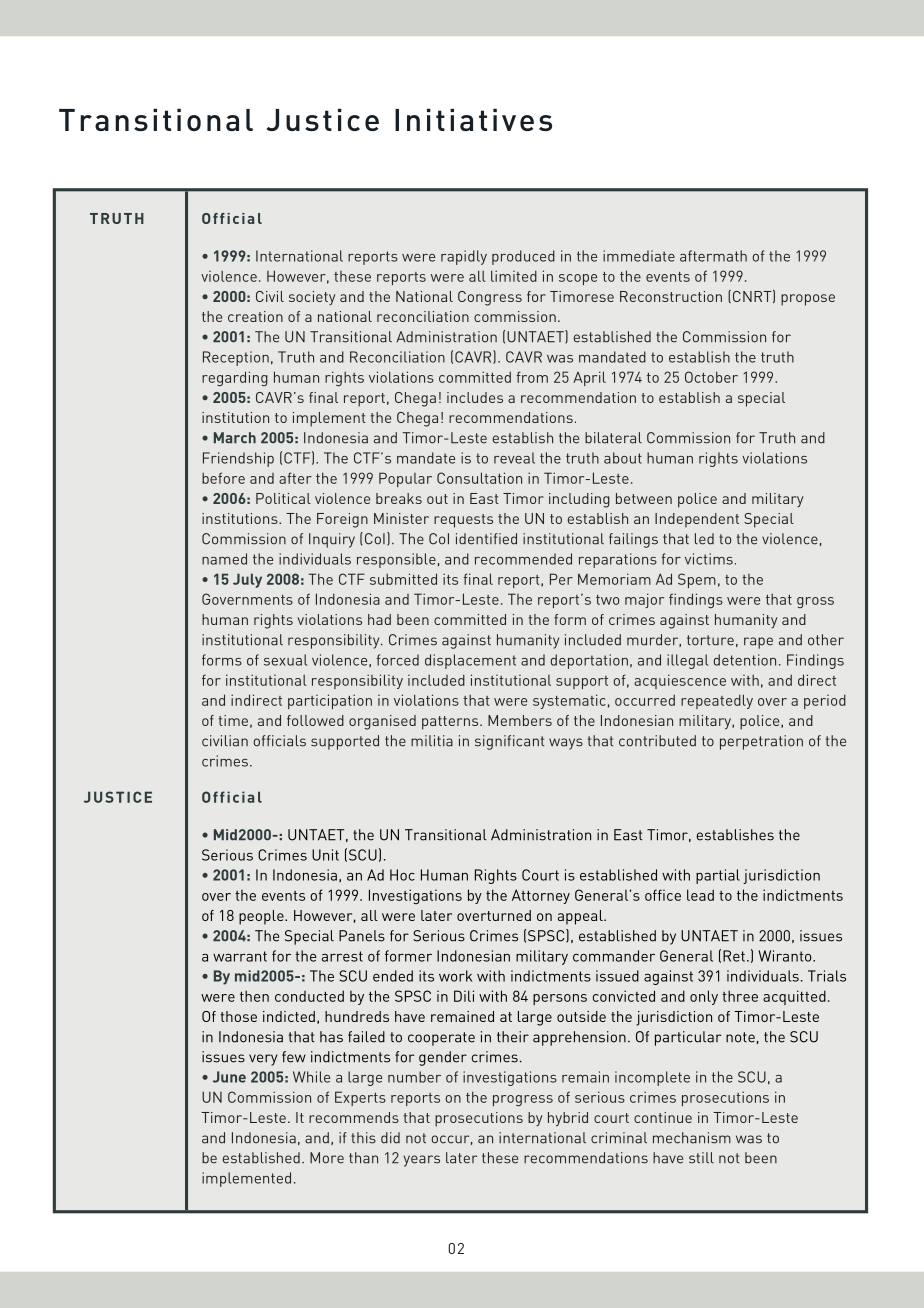 Image resolution: width=924 pixels, height=1308 pixels. What do you see at coordinates (312, 298) in the screenshot?
I see `society` at bounding box center [312, 298].
